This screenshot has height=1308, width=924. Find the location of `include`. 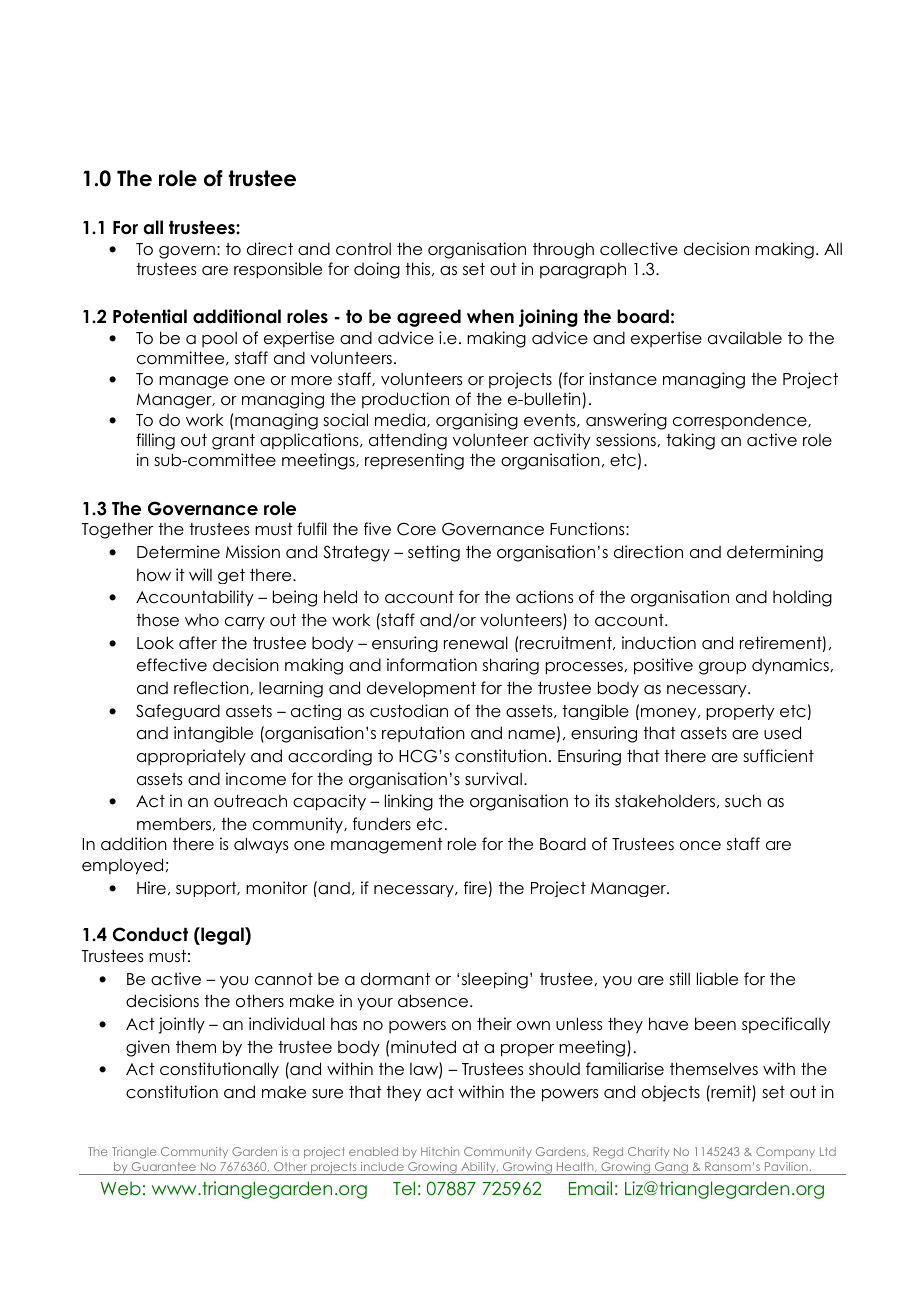

include is located at coordinates (382, 1166).
